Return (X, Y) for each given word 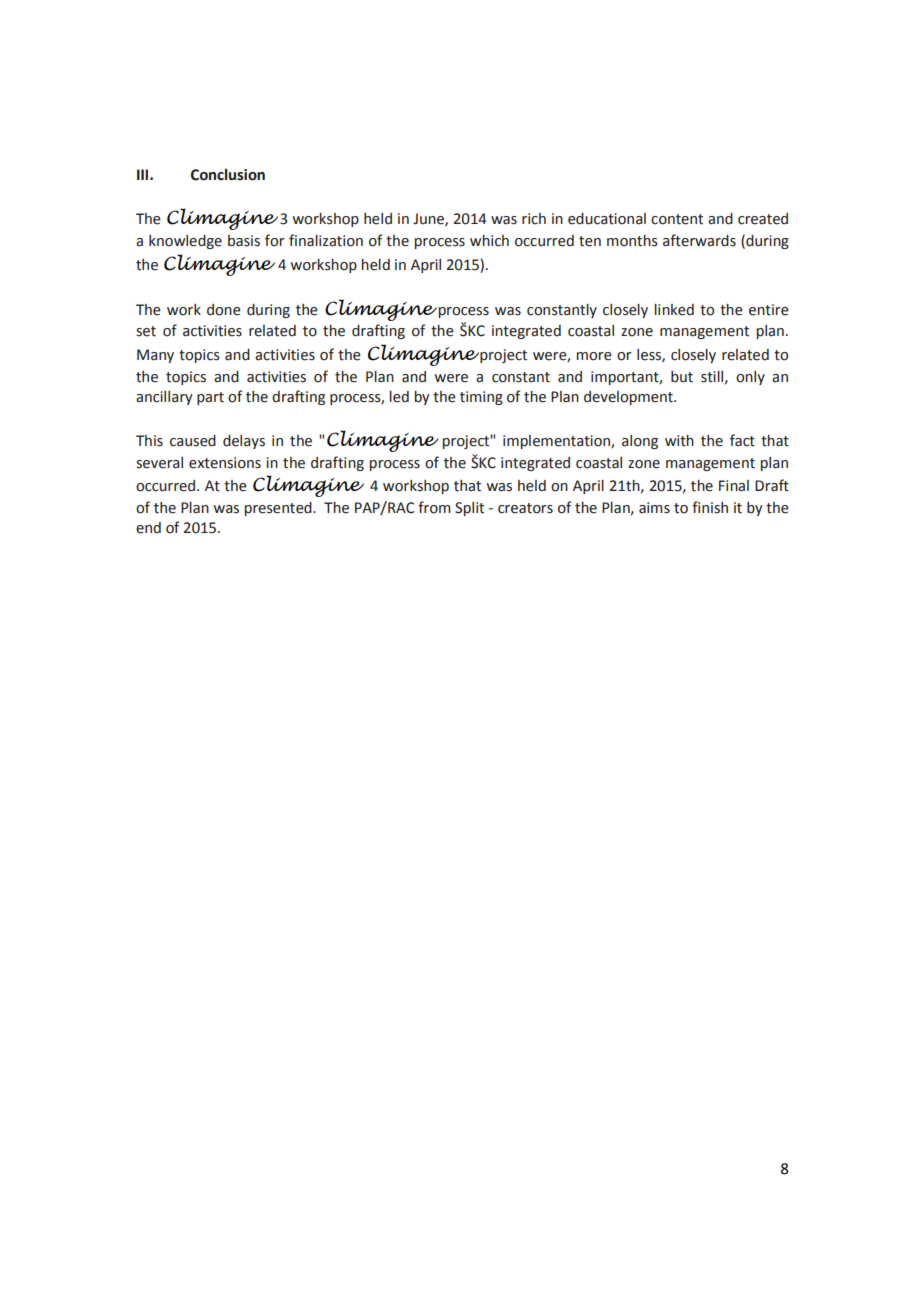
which (489, 241)
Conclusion (228, 175)
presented (279, 509)
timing (481, 398)
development (629, 398)
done (224, 310)
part (210, 398)
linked (674, 310)
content (677, 219)
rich (534, 219)
